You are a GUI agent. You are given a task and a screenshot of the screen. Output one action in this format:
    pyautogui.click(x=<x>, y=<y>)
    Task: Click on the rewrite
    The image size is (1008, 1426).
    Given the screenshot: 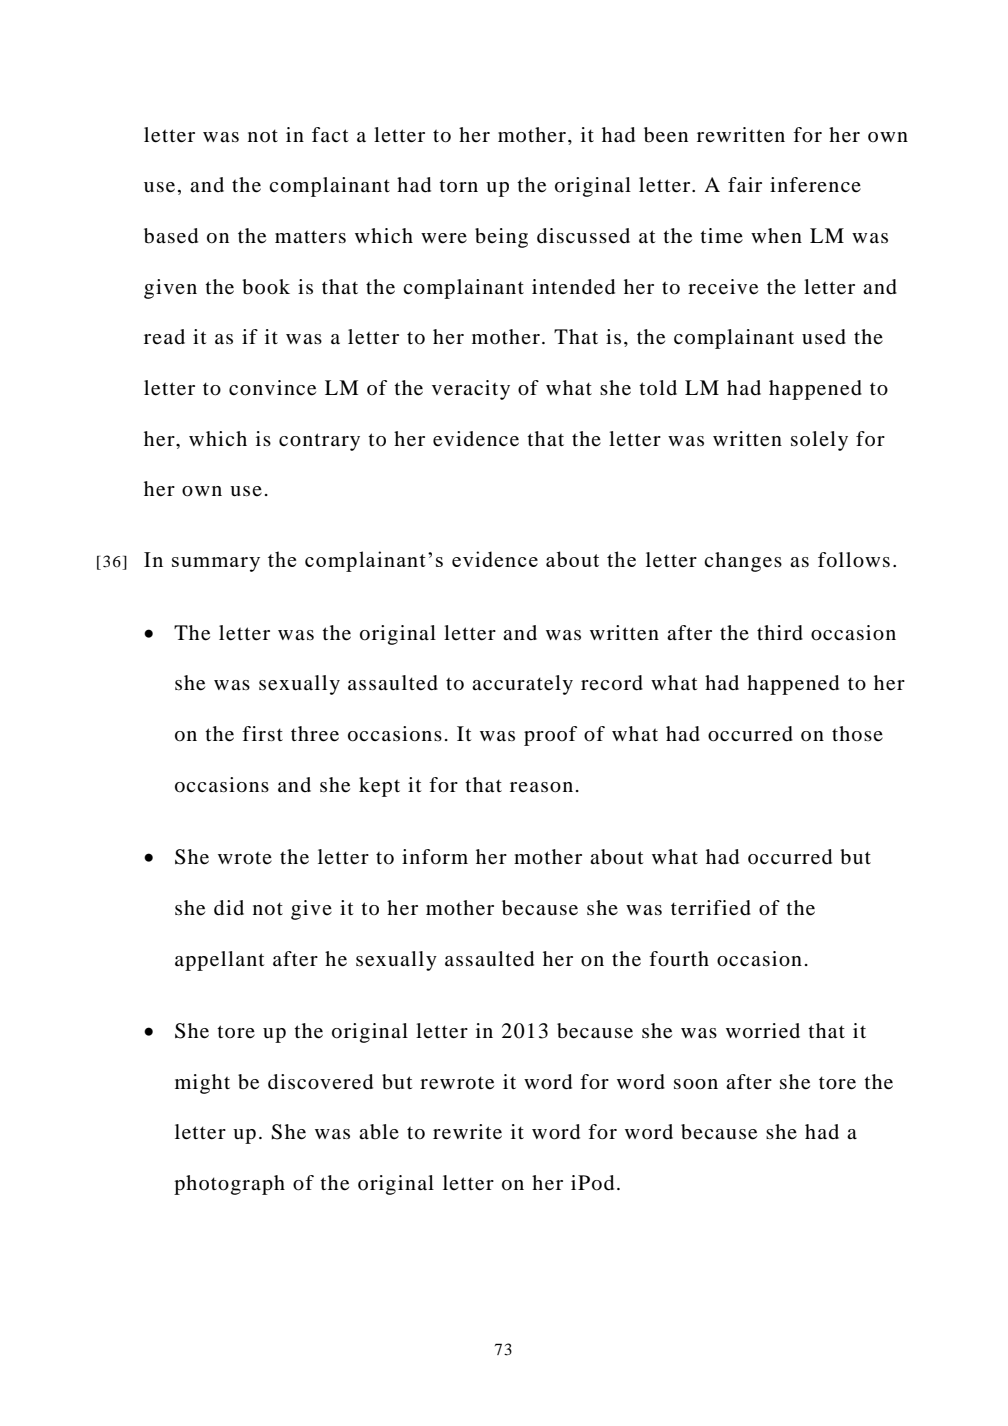 What is the action you would take?
    pyautogui.click(x=467, y=1132)
